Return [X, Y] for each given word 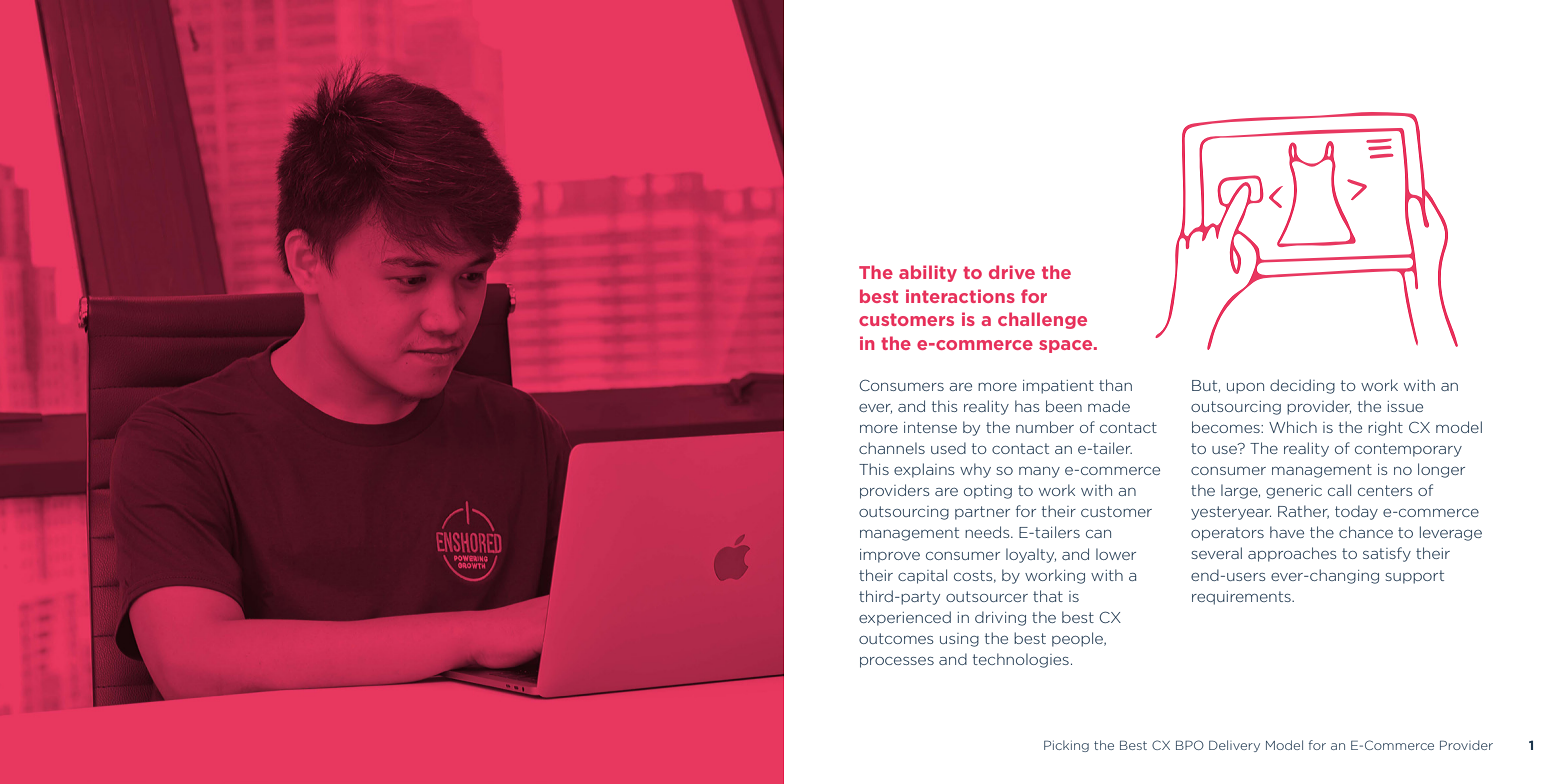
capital [922, 576]
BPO [1190, 745]
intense [930, 427]
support [1415, 577]
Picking [1066, 746]
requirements [1242, 598]
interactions [960, 296]
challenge [1042, 320]
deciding [1302, 386]
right [1385, 428]
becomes [1227, 427]
